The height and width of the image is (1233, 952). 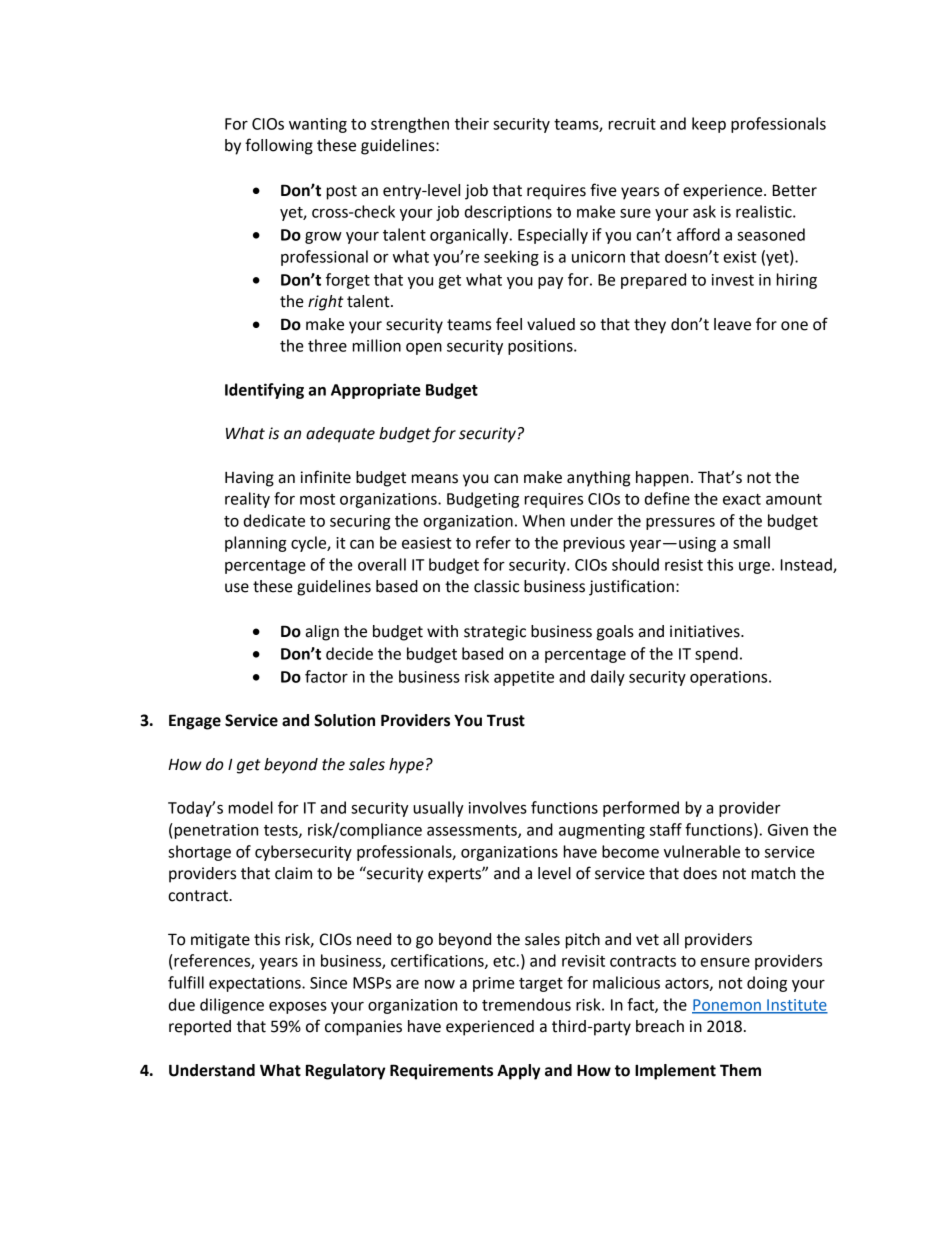 What do you see at coordinates (496, 586) in the image?
I see `classic` at bounding box center [496, 586].
